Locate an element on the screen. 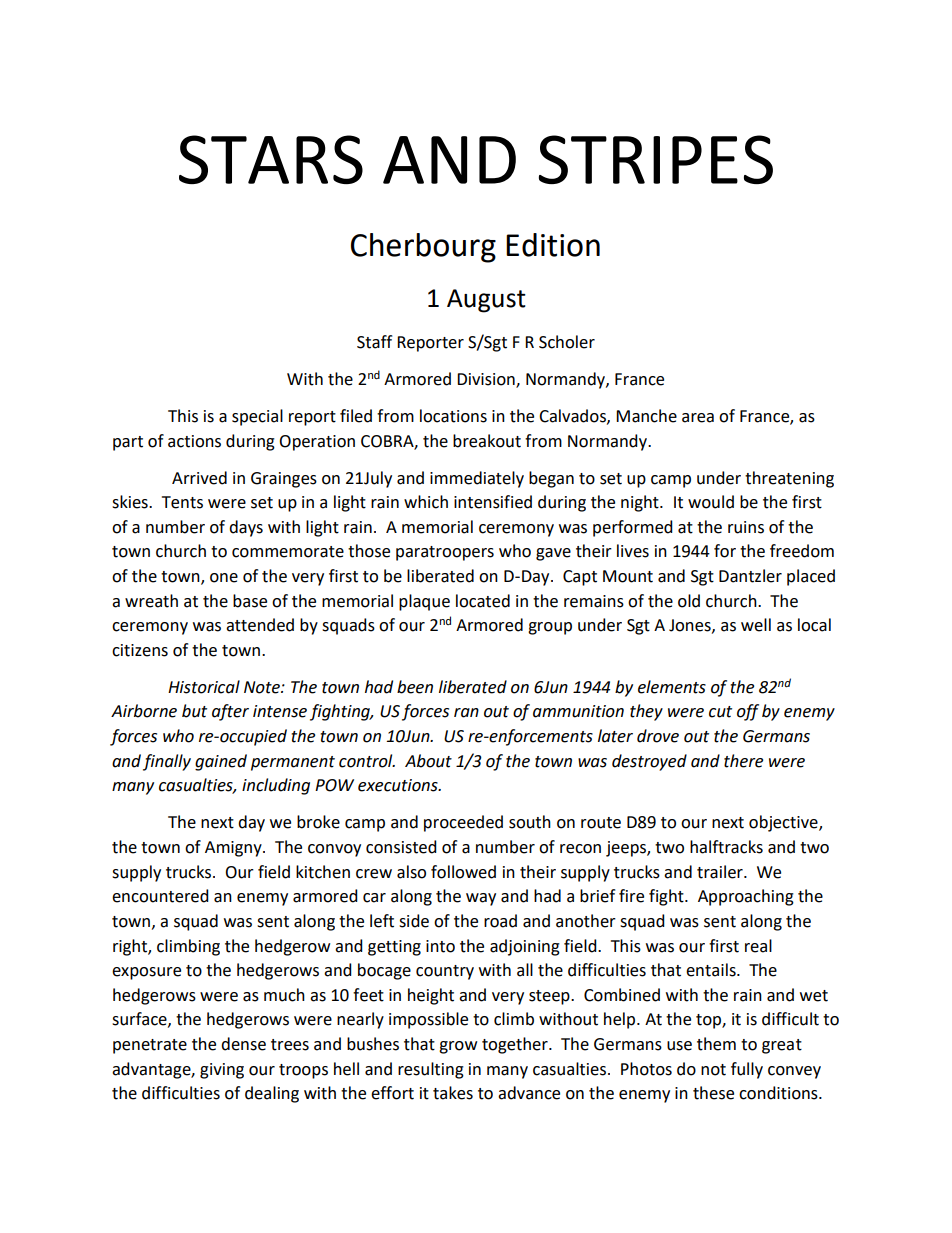  Division is located at coordinates (487, 380).
